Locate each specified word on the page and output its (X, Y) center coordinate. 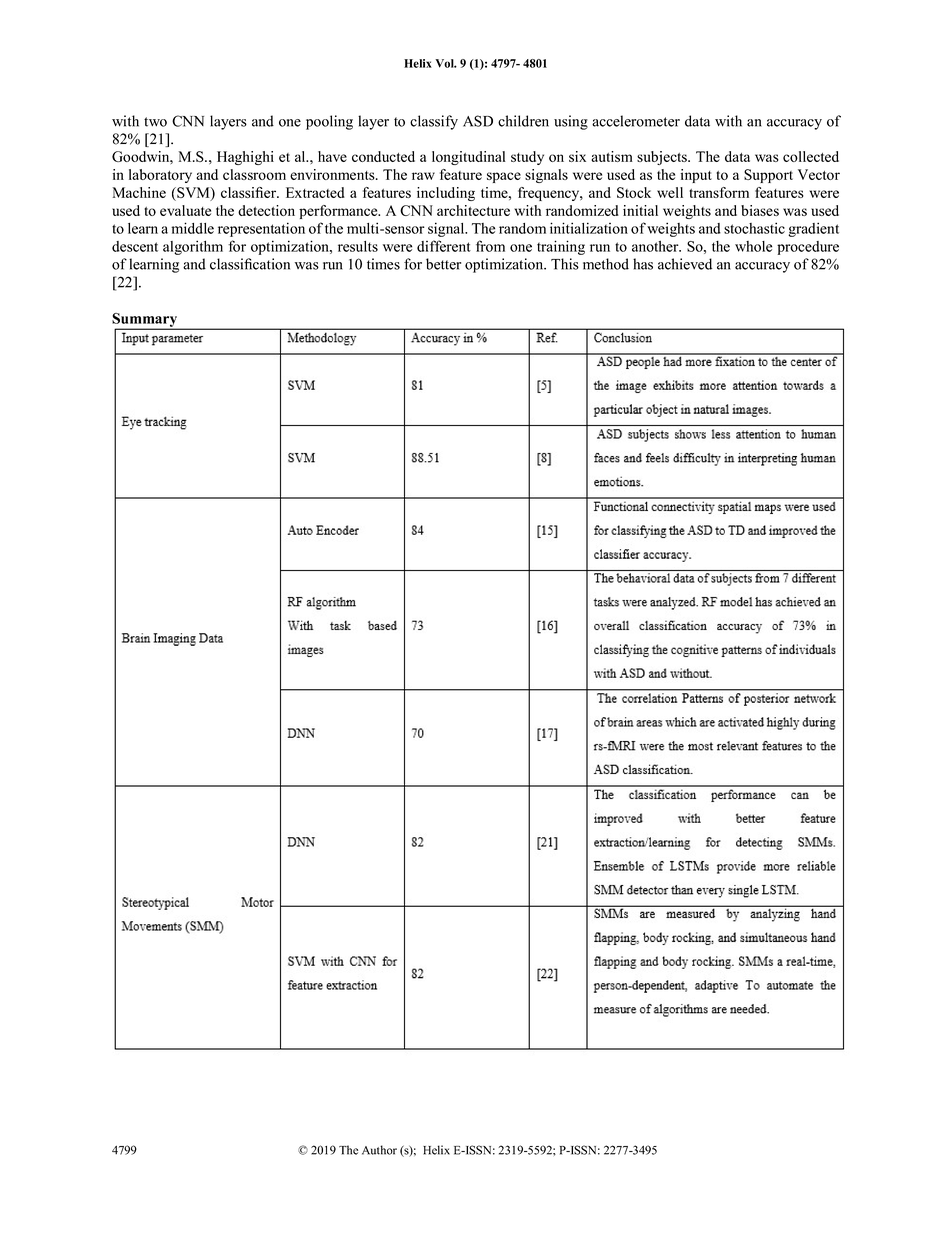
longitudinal (469, 158)
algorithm (193, 247)
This (565, 264)
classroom (254, 174)
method (606, 264)
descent (135, 246)
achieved (685, 264)
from (490, 246)
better (443, 264)
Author (379, 1150)
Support (768, 176)
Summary (146, 321)
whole (753, 246)
